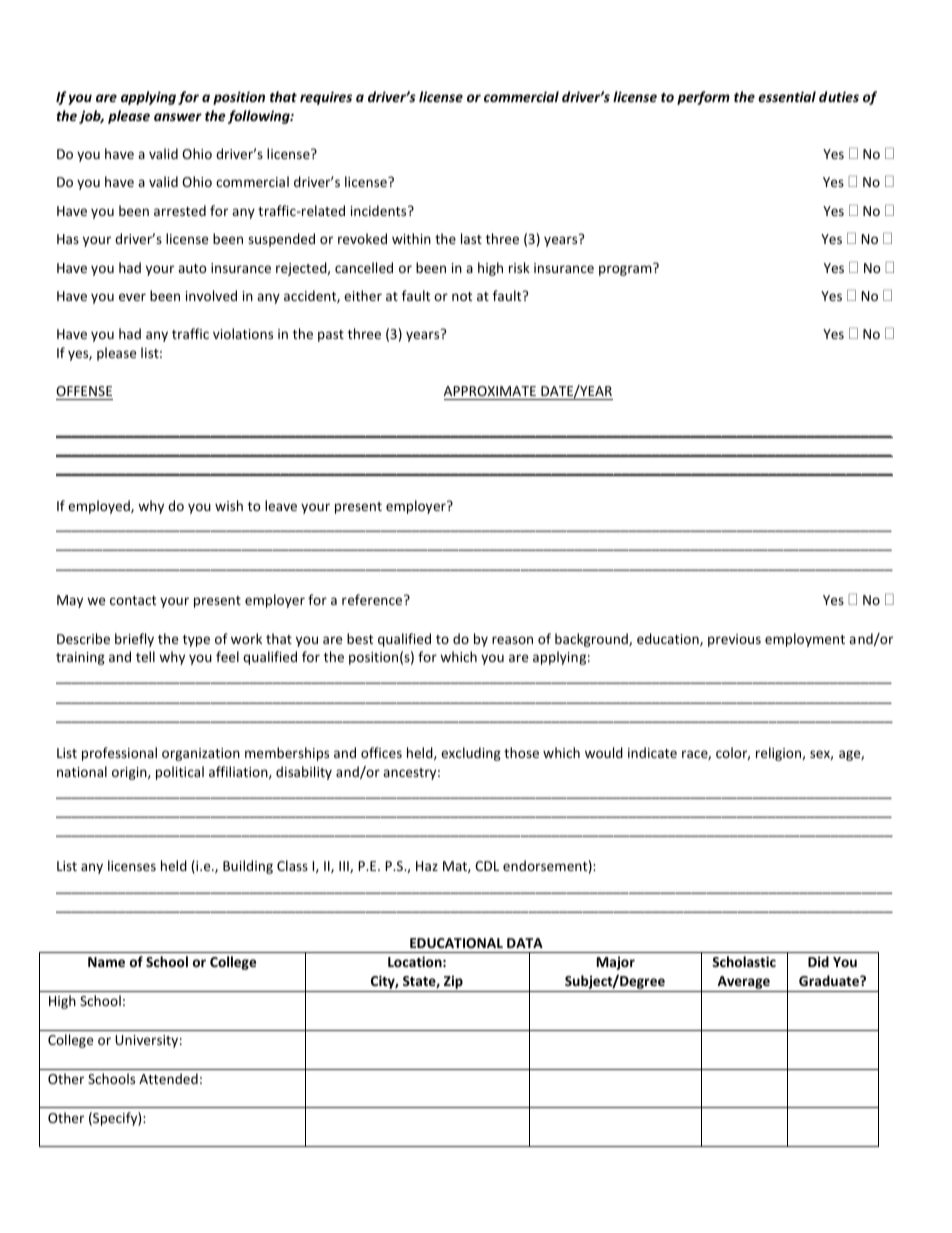  What do you see at coordinates (373, 599) in the page?
I see `reference` at bounding box center [373, 599].
